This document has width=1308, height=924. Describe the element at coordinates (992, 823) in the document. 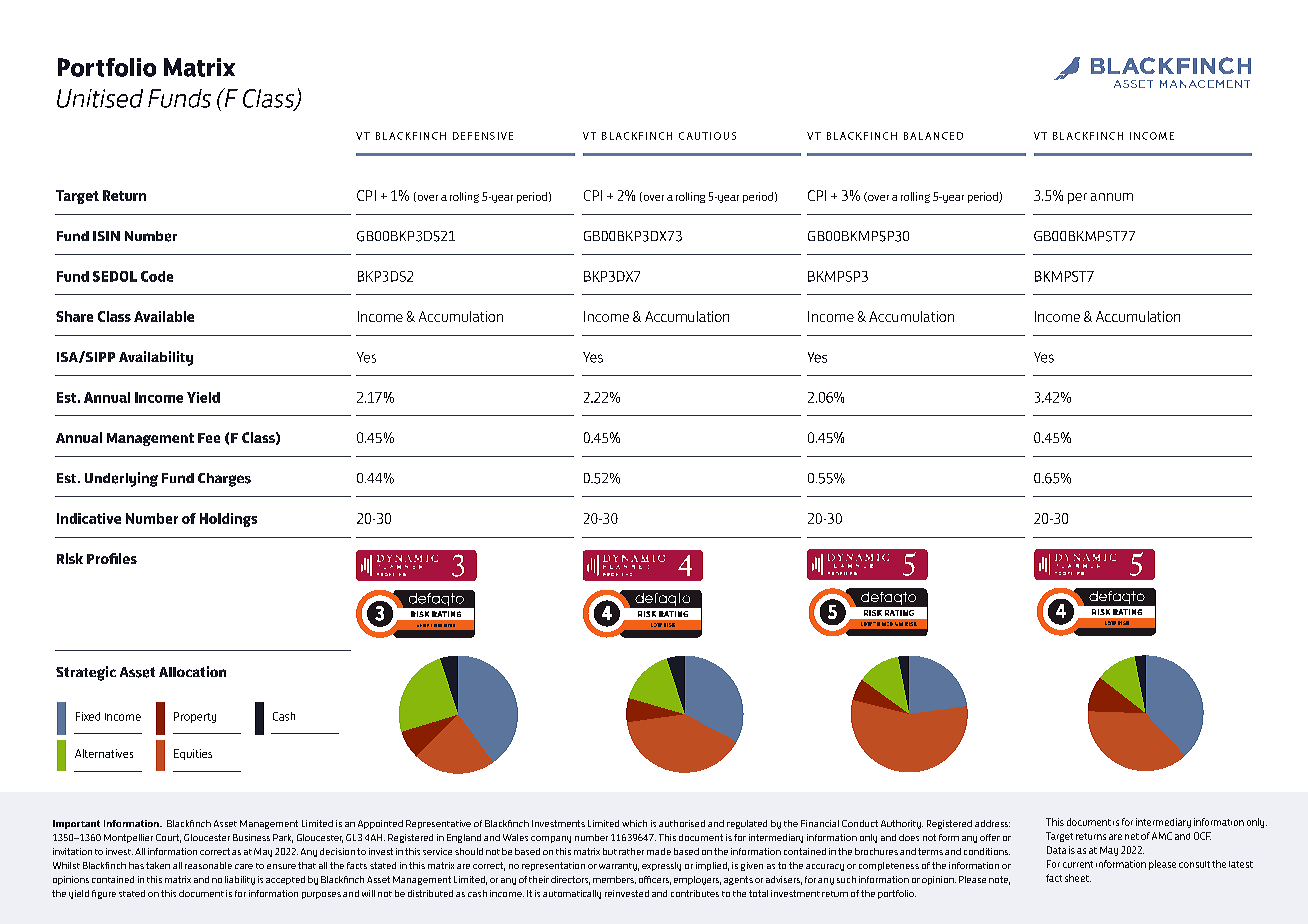

I see `address` at that location.
